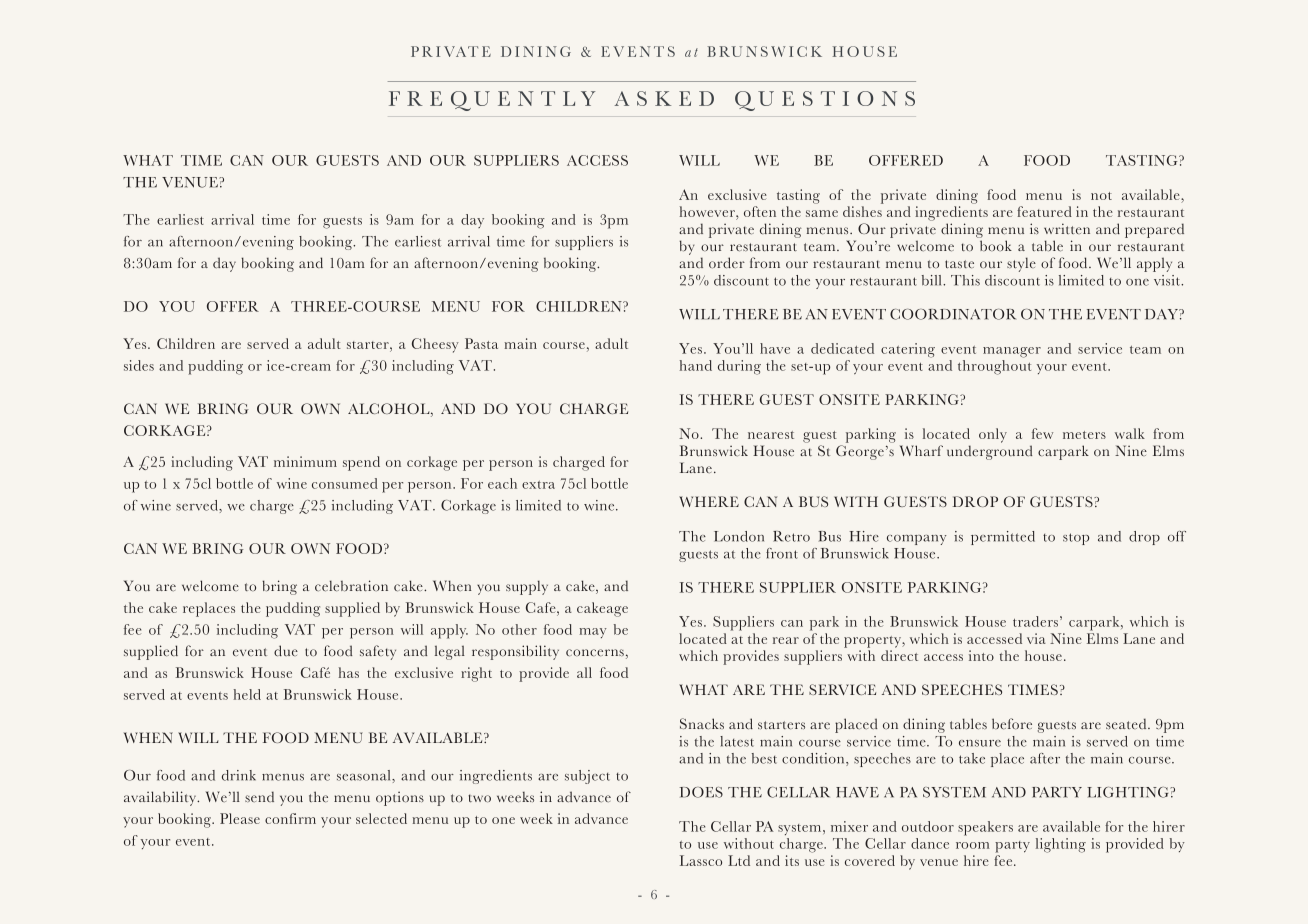 This page has width=1308, height=924. I want to click on Ltd, so click(739, 860).
